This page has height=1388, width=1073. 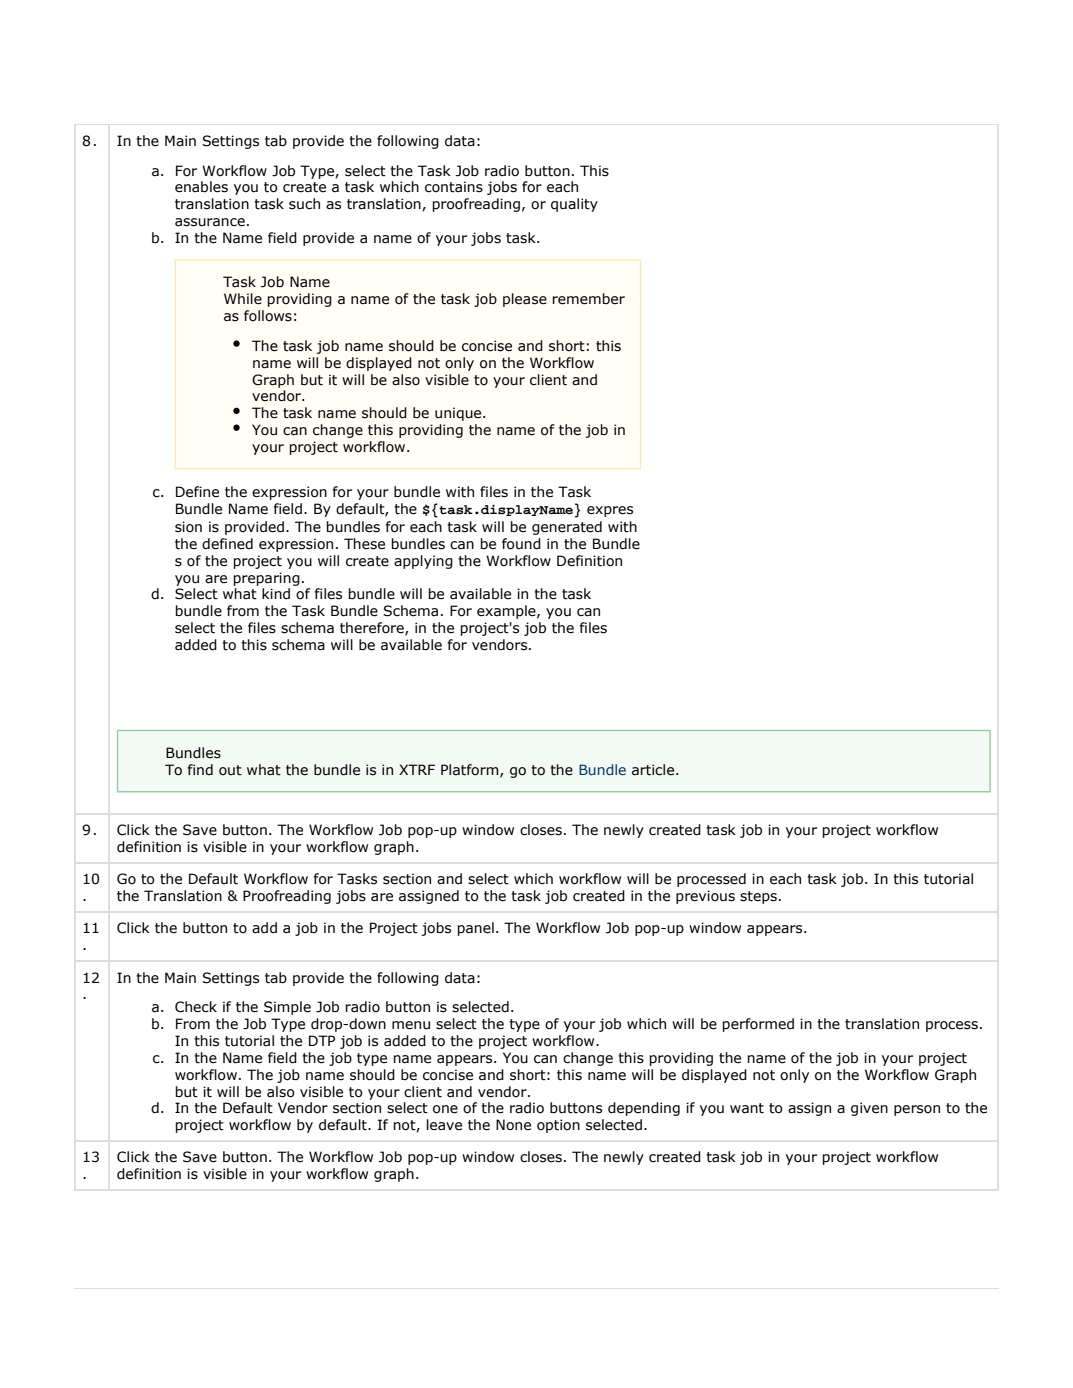 What do you see at coordinates (304, 204) in the page?
I see `such` at bounding box center [304, 204].
